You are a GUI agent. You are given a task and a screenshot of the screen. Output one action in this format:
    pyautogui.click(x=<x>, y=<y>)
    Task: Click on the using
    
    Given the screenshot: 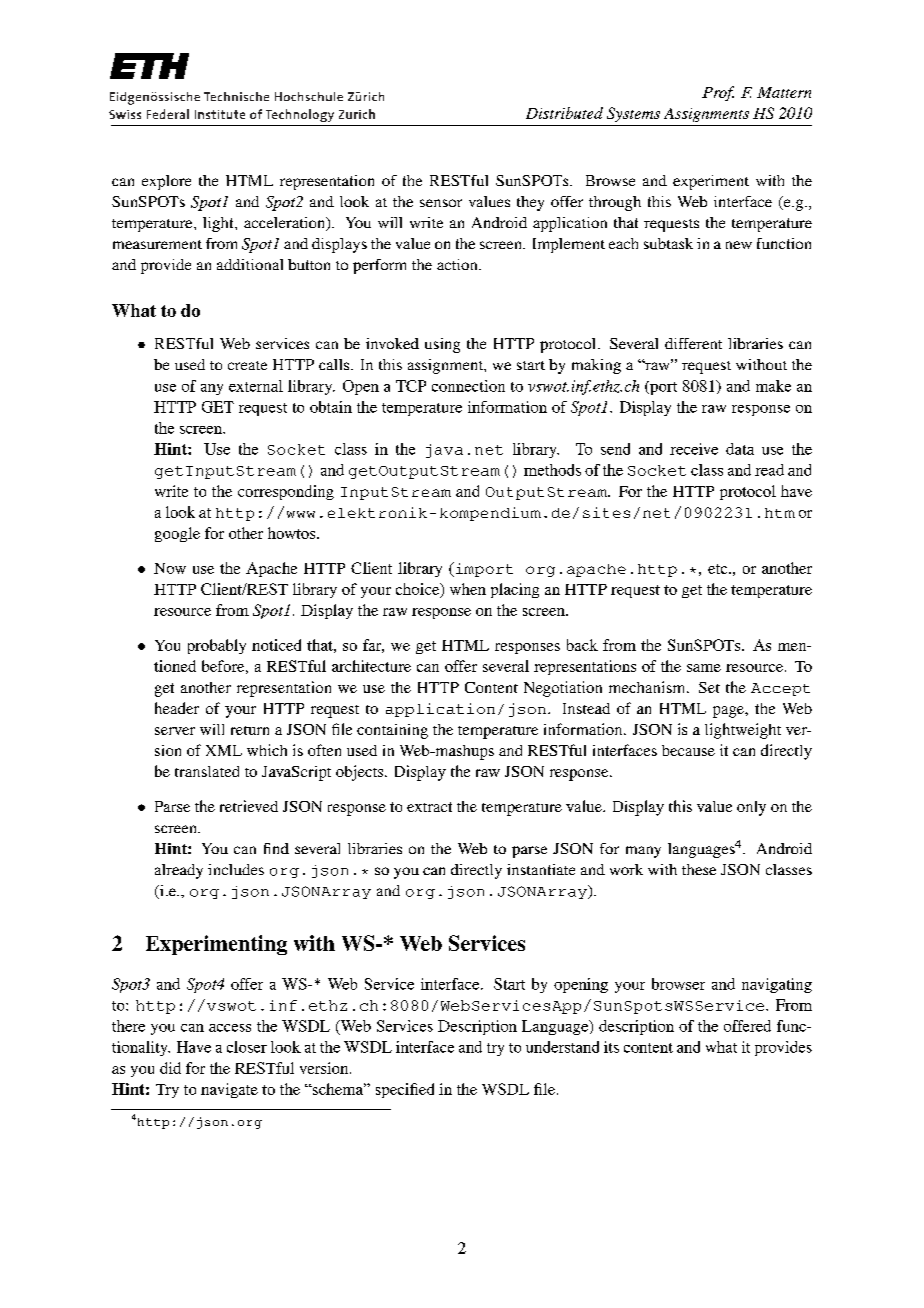 What is the action you would take?
    pyautogui.click(x=442, y=345)
